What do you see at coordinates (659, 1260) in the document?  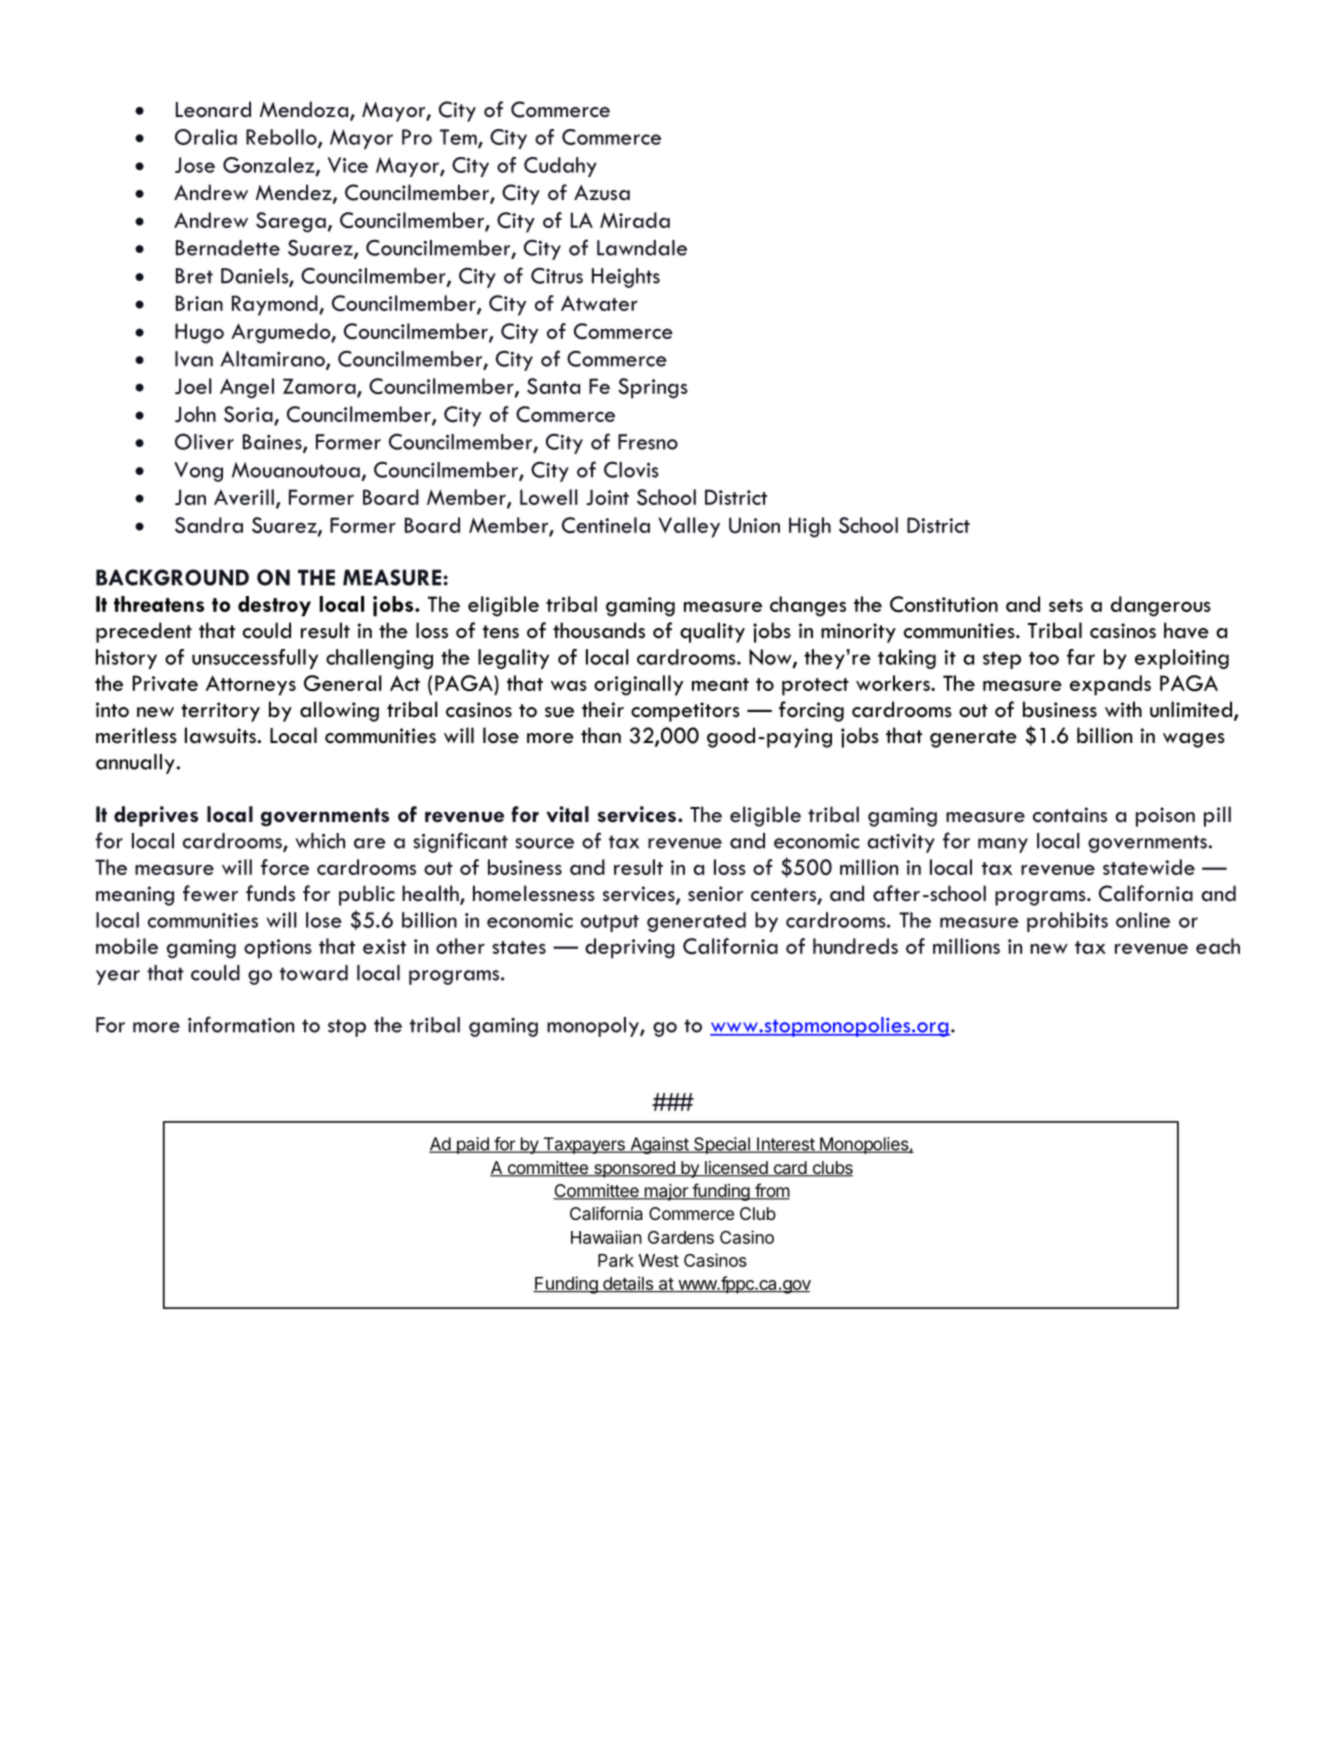 I see `West` at bounding box center [659, 1260].
